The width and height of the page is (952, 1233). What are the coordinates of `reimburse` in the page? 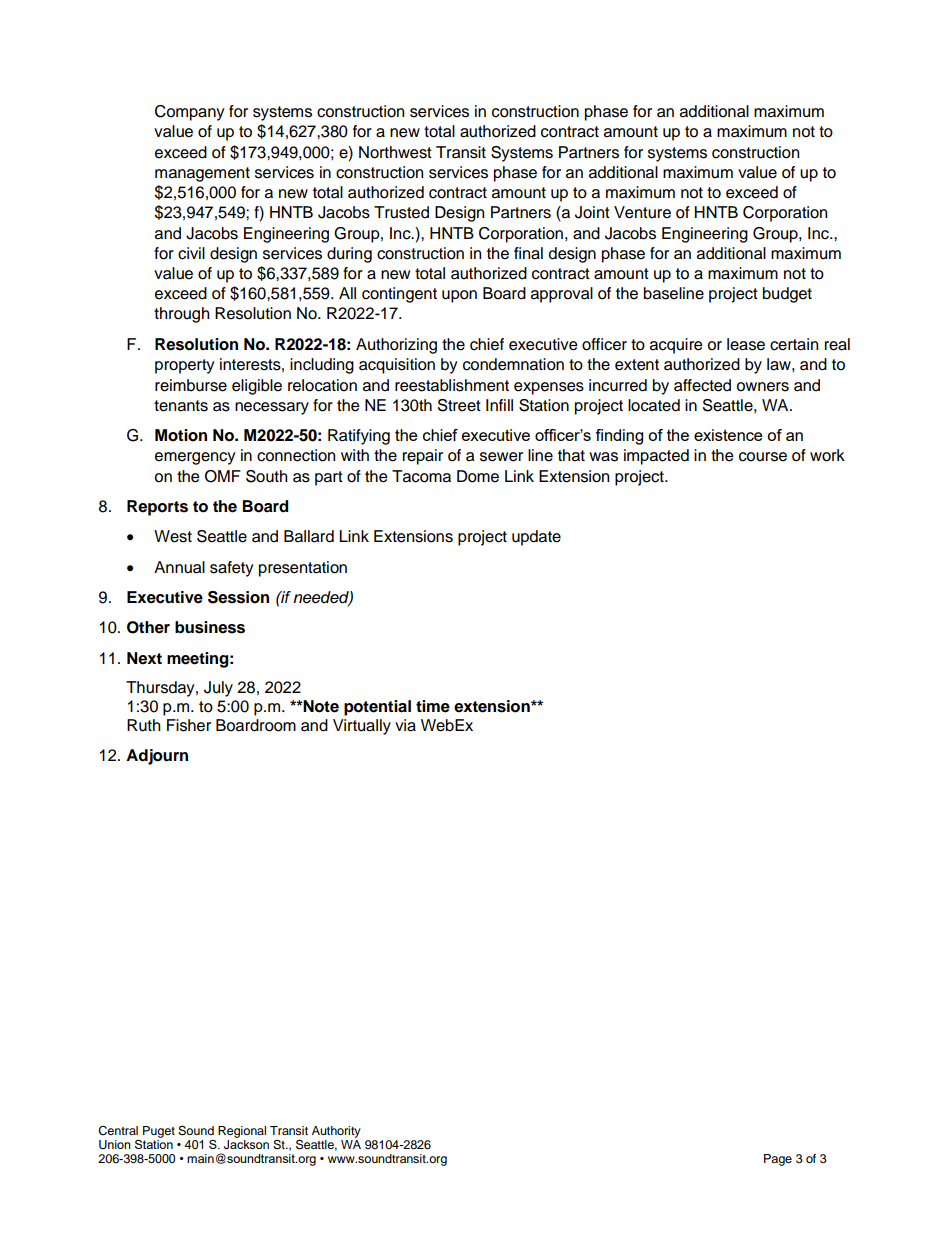 It's located at (191, 385).
